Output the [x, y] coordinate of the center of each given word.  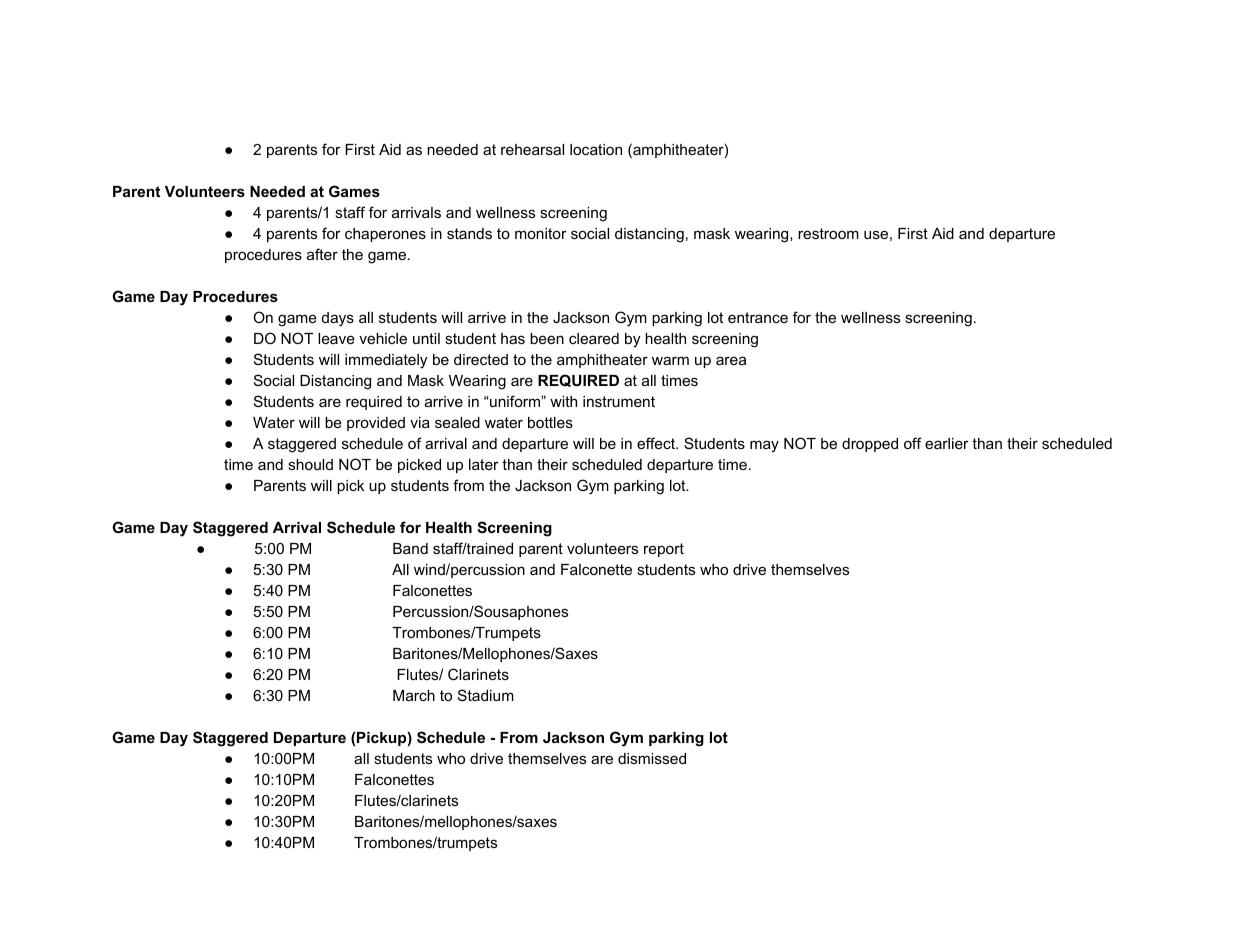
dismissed [652, 758]
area [731, 360]
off [913, 443]
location [596, 149]
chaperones [385, 235]
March [414, 695]
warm [670, 360]
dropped [870, 445]
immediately [386, 361]
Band [410, 548]
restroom [828, 233]
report [664, 550]
